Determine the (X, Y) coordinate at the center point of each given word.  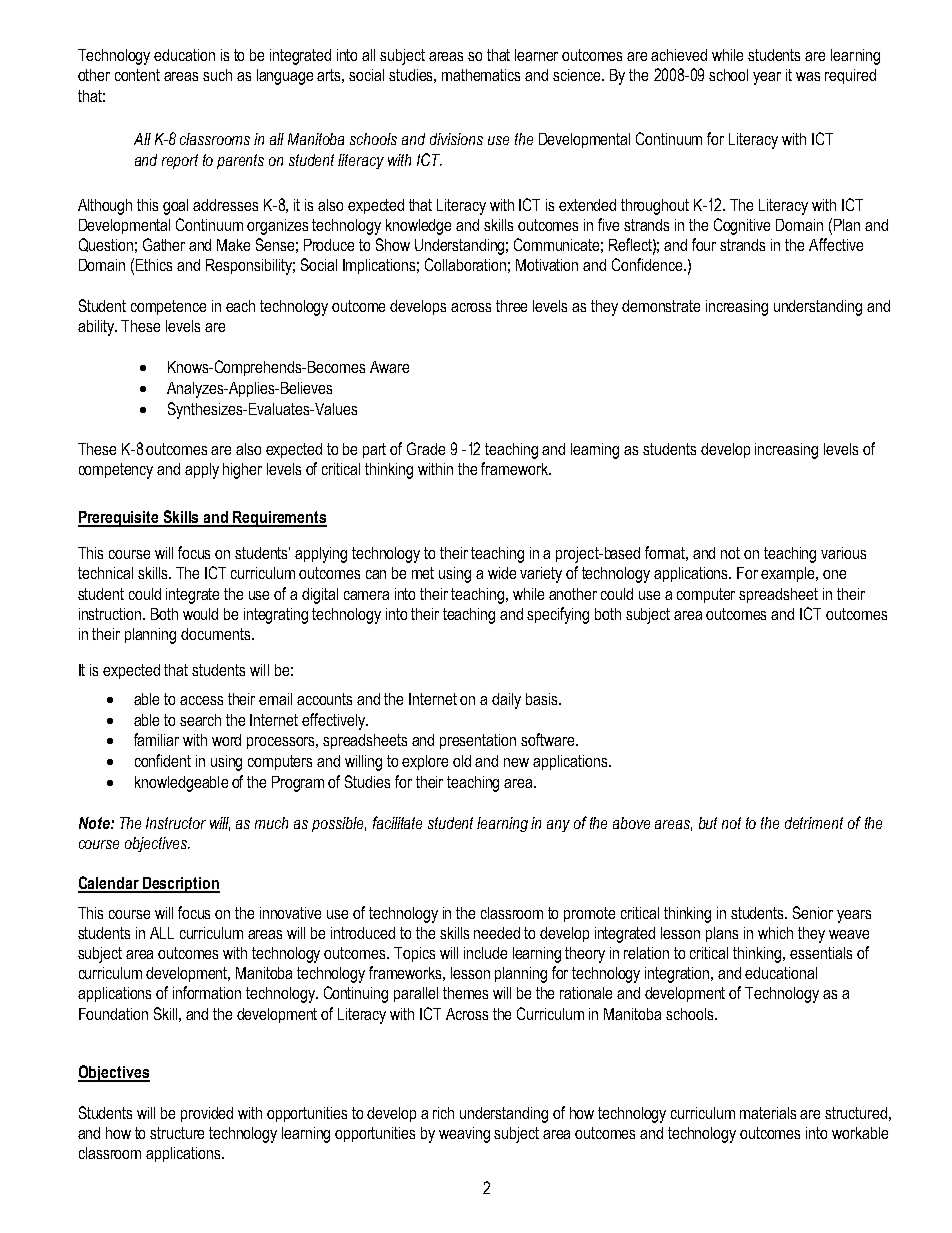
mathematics (481, 75)
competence (168, 307)
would (200, 614)
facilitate (397, 822)
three (511, 306)
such (217, 75)
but (708, 823)
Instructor (176, 823)
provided (207, 1114)
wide (502, 573)
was (808, 76)
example (789, 574)
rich (443, 1113)
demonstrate (661, 306)
